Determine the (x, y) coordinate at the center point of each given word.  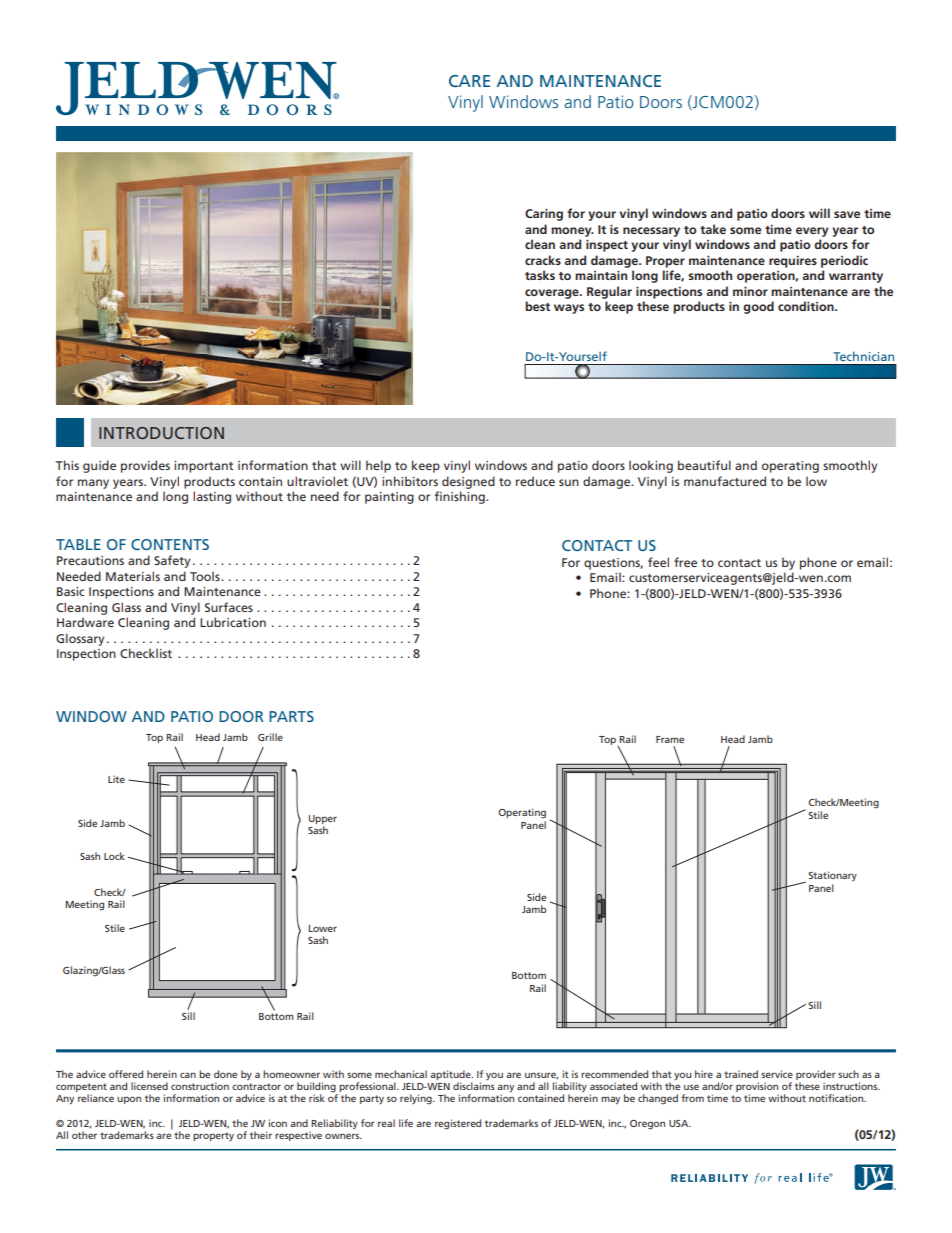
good (758, 307)
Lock (114, 856)
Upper (323, 819)
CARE (469, 81)
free (685, 562)
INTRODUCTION (161, 433)
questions (613, 564)
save (847, 214)
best (537, 306)
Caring (544, 215)
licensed (149, 1086)
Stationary (832, 876)
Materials (133, 576)
